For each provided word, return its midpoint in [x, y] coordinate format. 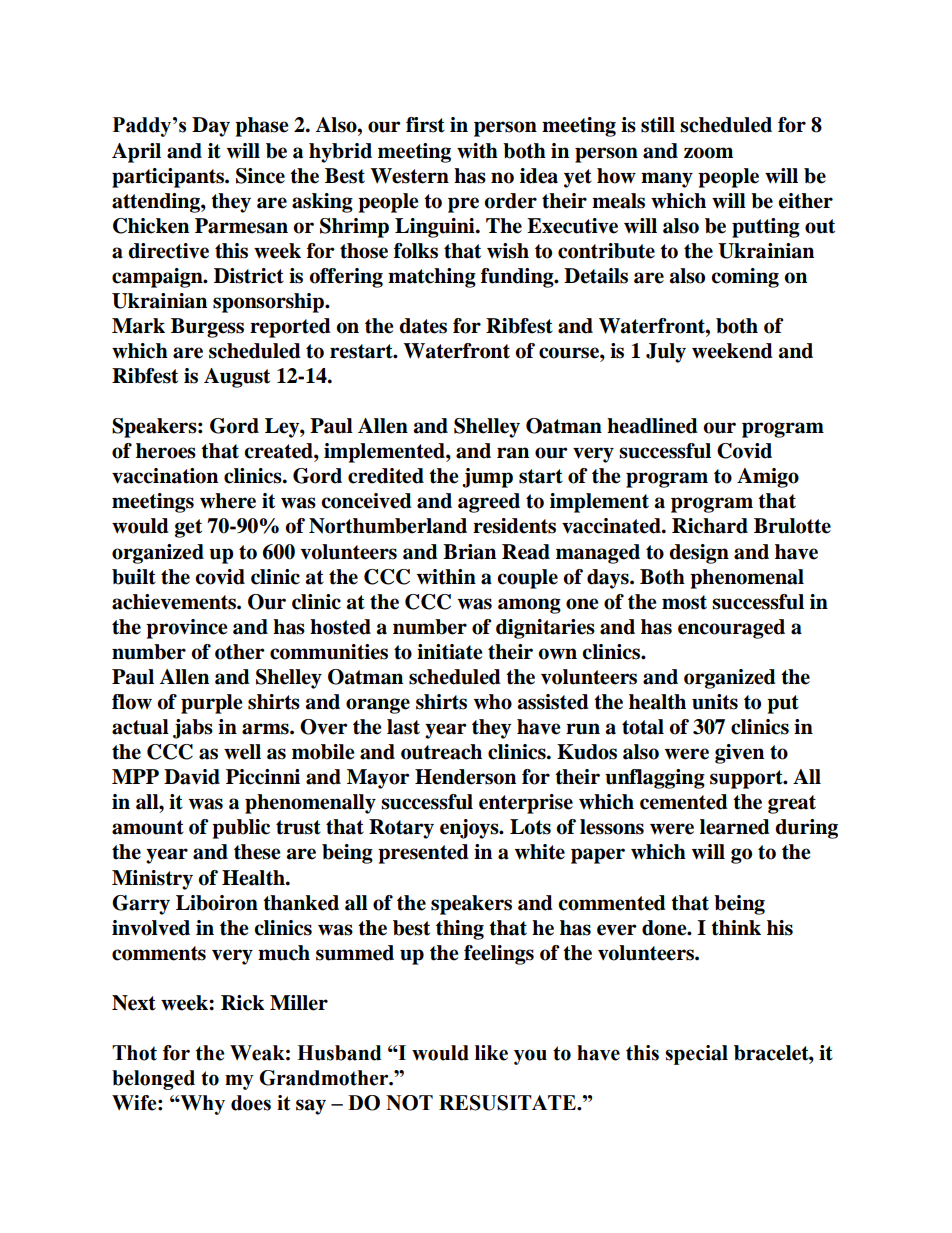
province [187, 629]
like [491, 1053]
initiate [450, 652]
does [251, 1103]
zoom [708, 153]
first [425, 125]
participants [169, 178]
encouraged [731, 629]
